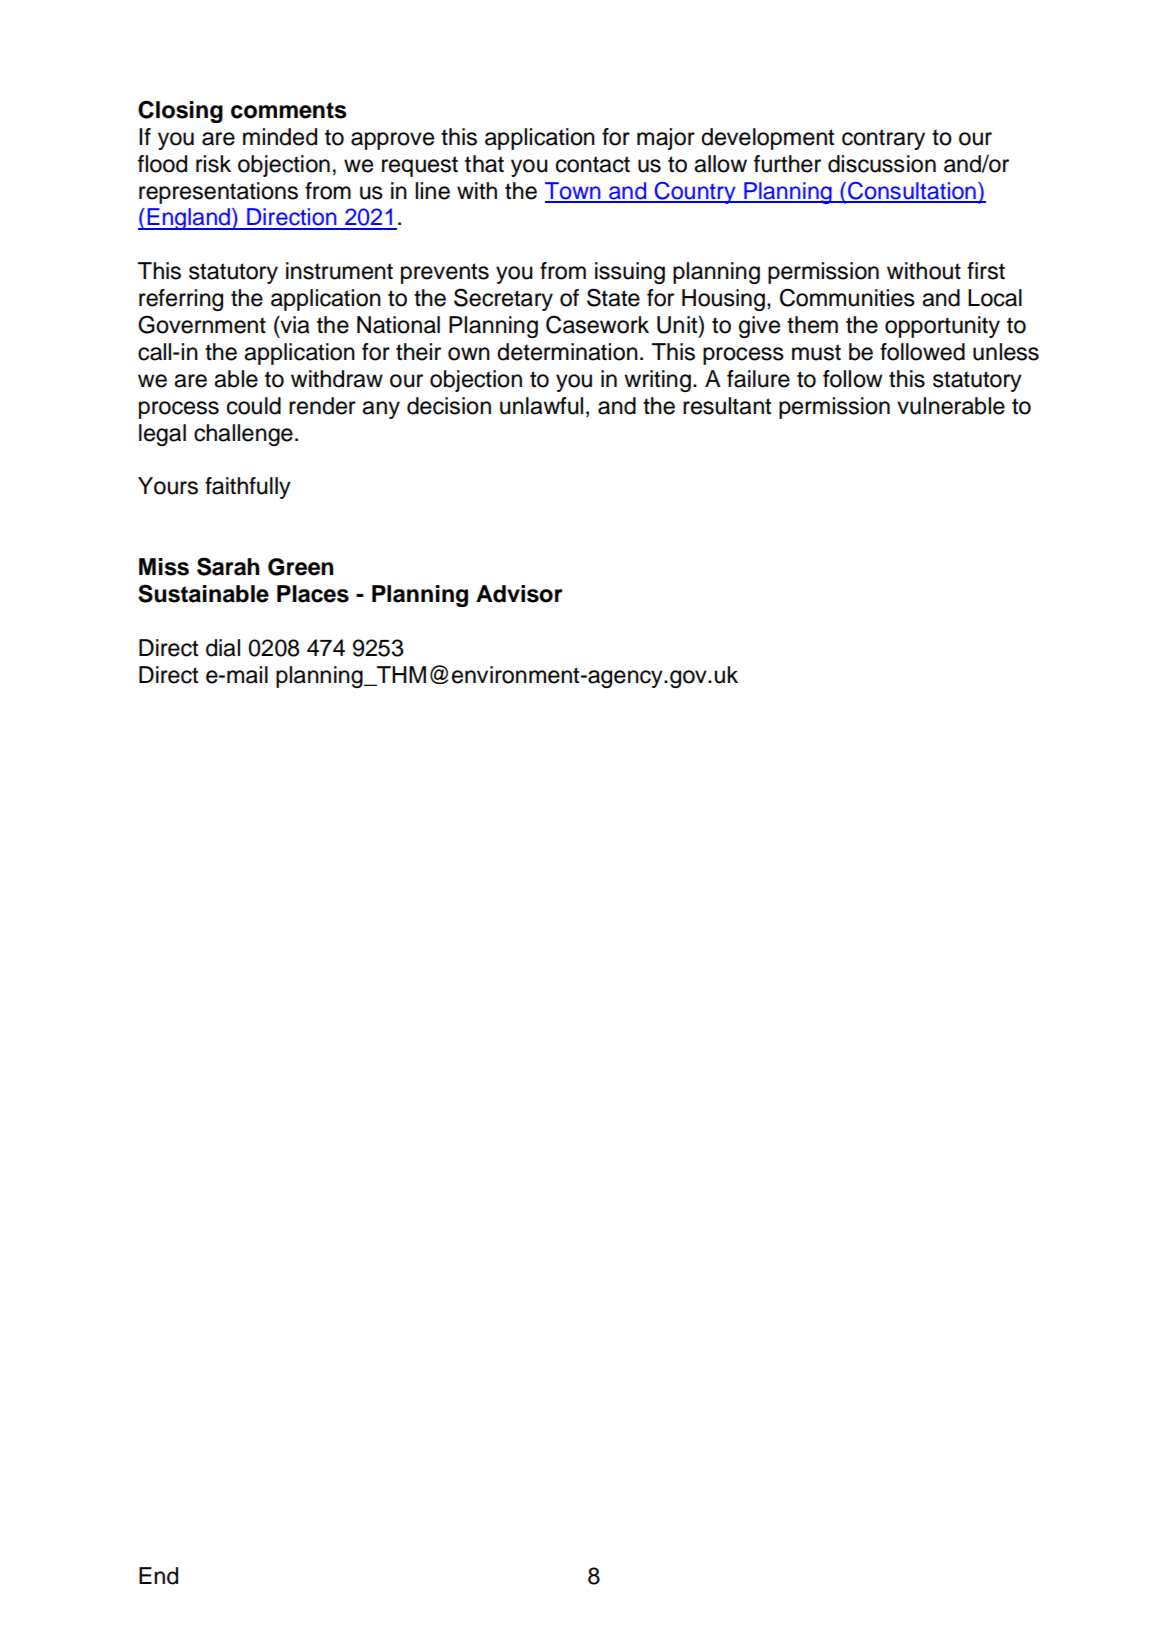  I want to click on contrary, so click(883, 139).
